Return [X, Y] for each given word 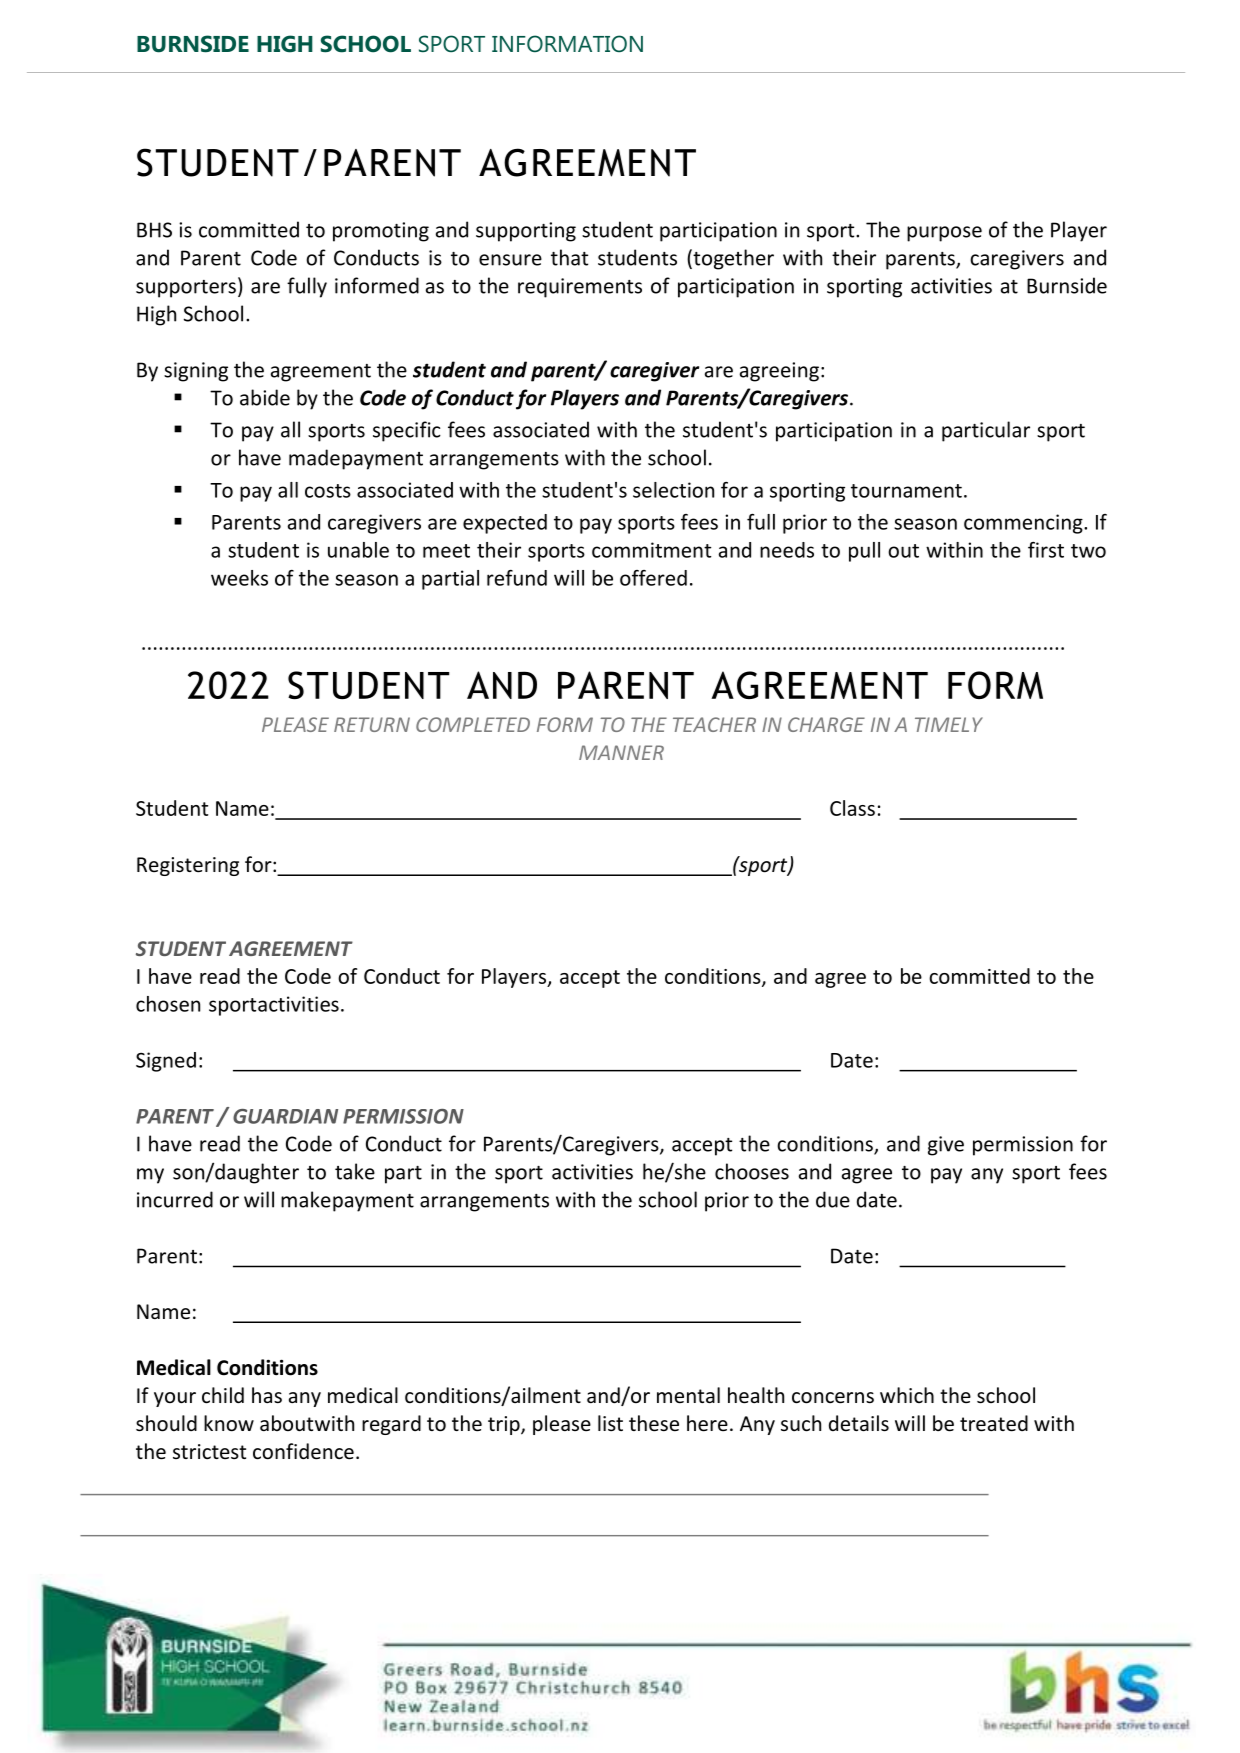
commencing [1024, 524]
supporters [186, 289]
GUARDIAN [285, 1116]
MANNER [621, 752]
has [267, 1395]
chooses [752, 1171]
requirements [580, 288]
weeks [239, 578]
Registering [188, 866]
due [833, 1199]
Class [852, 808]
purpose [944, 234]
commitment [652, 550]
